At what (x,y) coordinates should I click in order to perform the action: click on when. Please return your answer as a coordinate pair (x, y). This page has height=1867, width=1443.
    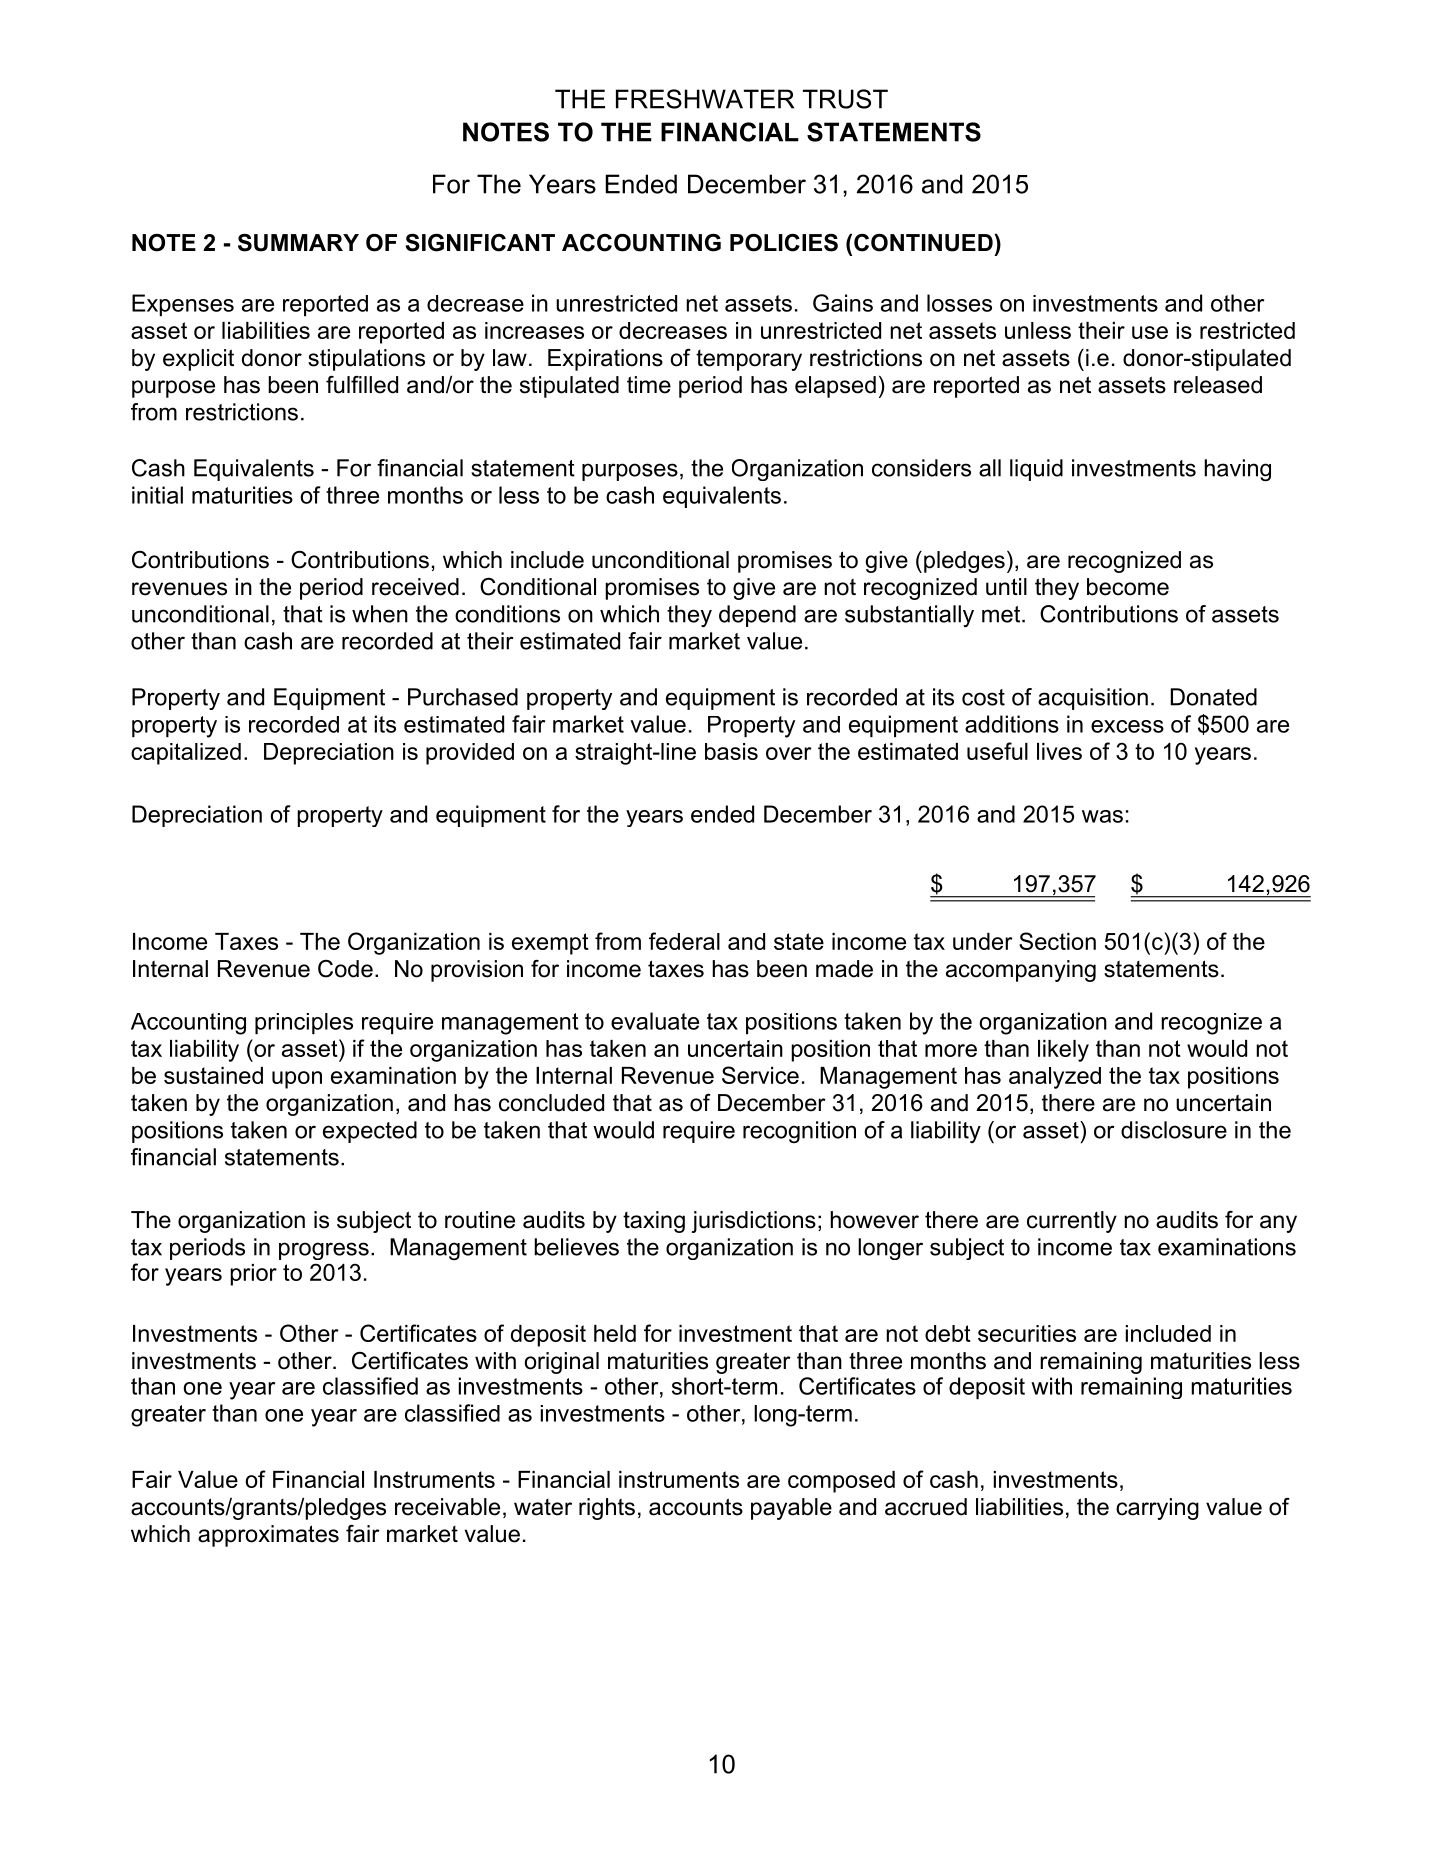
    Looking at the image, I should click on (380, 614).
